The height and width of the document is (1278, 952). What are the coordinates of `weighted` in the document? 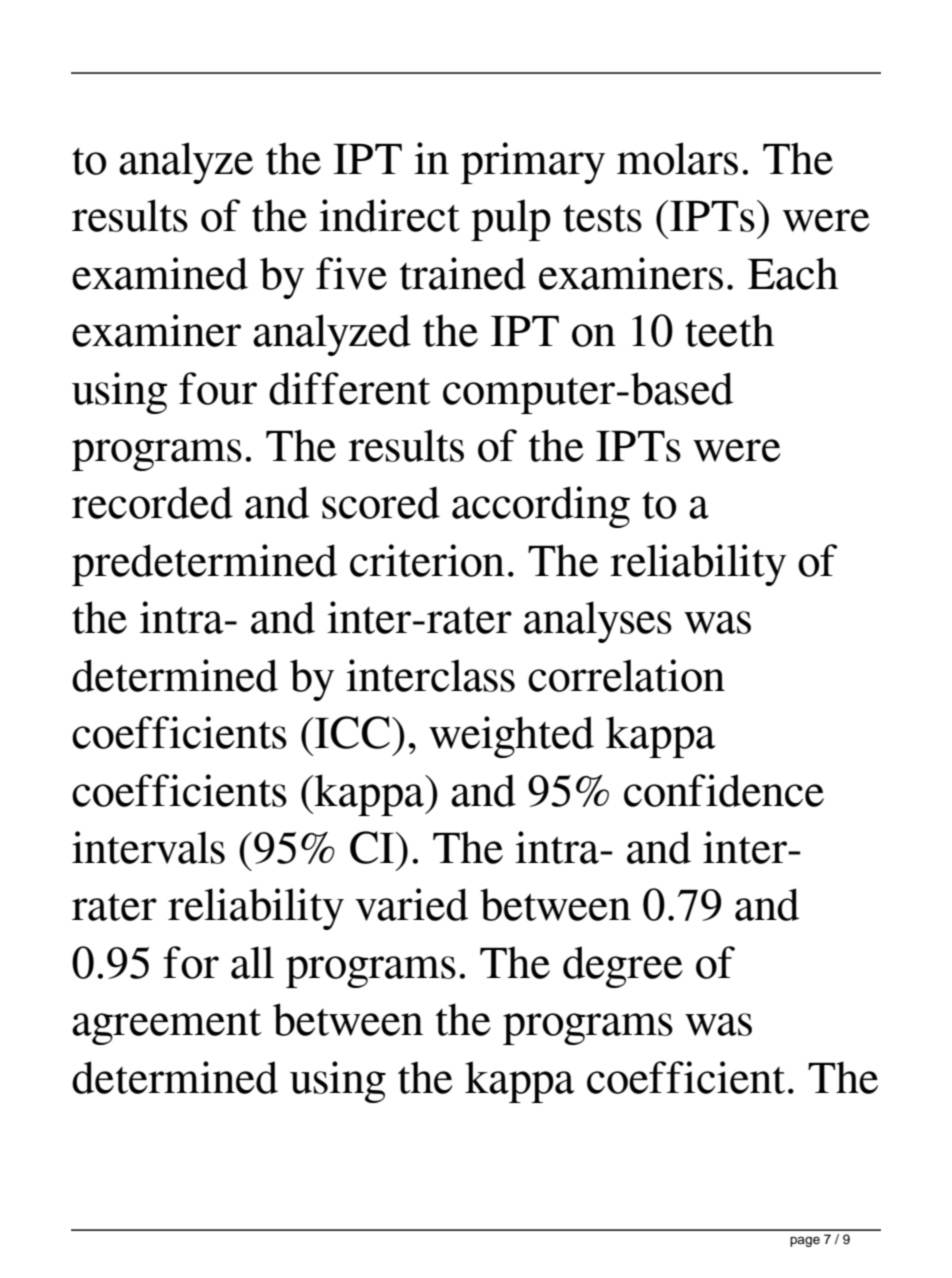 It's located at (511, 737).
